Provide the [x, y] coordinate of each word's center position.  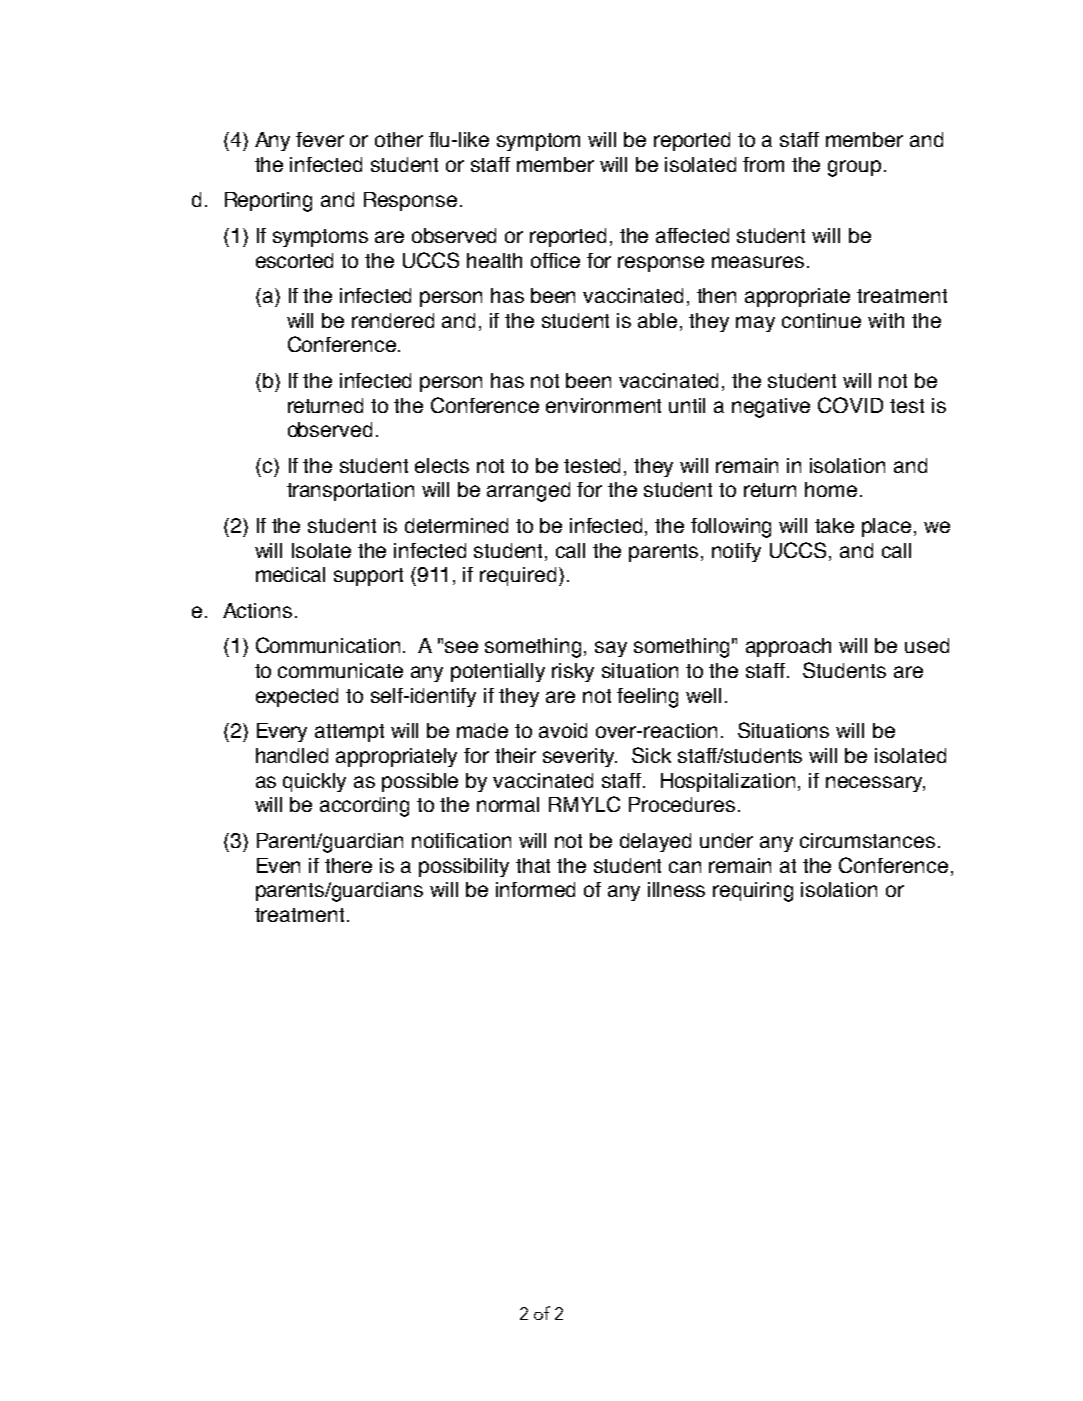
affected [692, 235]
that [533, 865]
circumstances [867, 840]
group [854, 168]
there [348, 865]
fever [320, 139]
